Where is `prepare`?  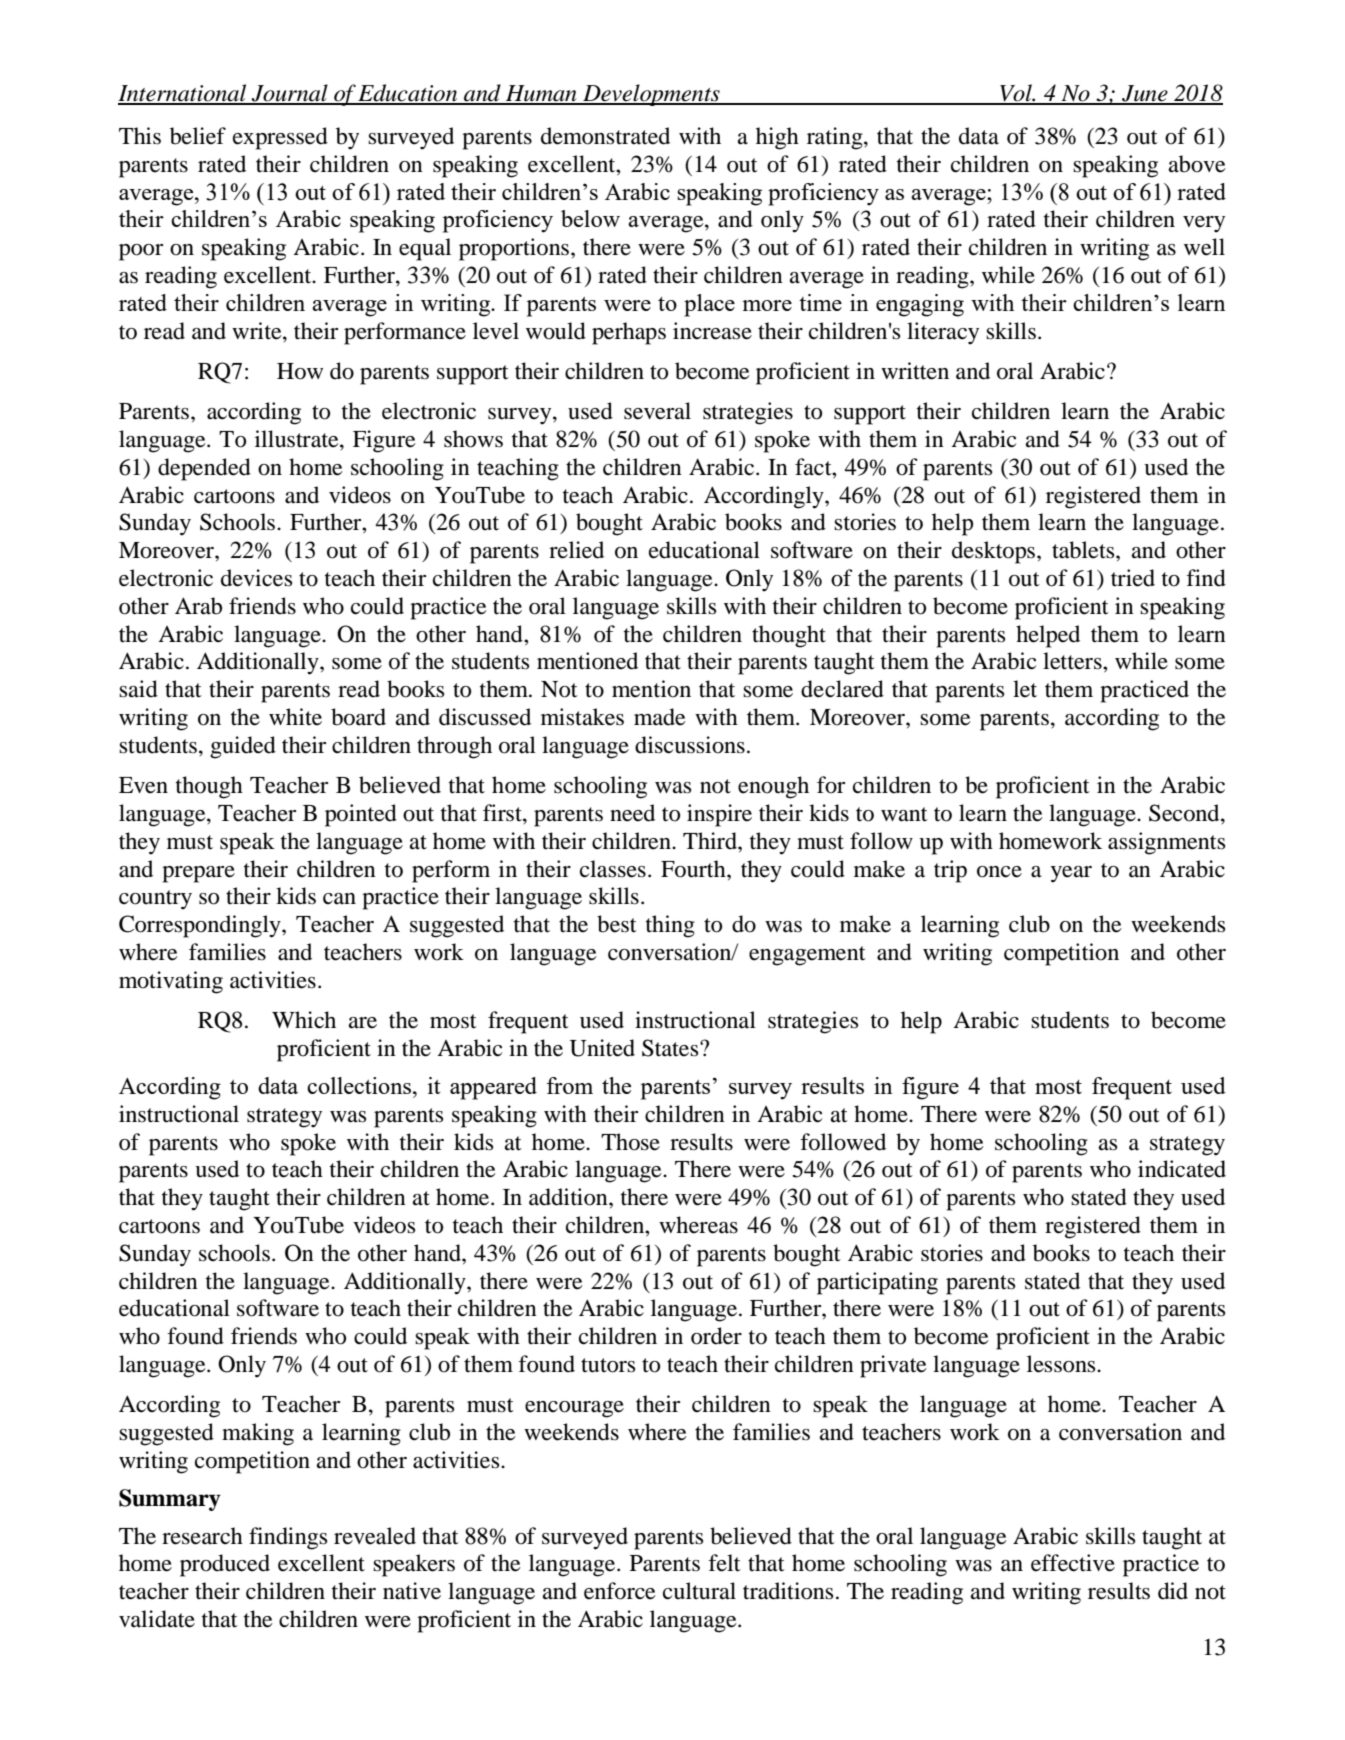
prepare is located at coordinates (198, 874).
